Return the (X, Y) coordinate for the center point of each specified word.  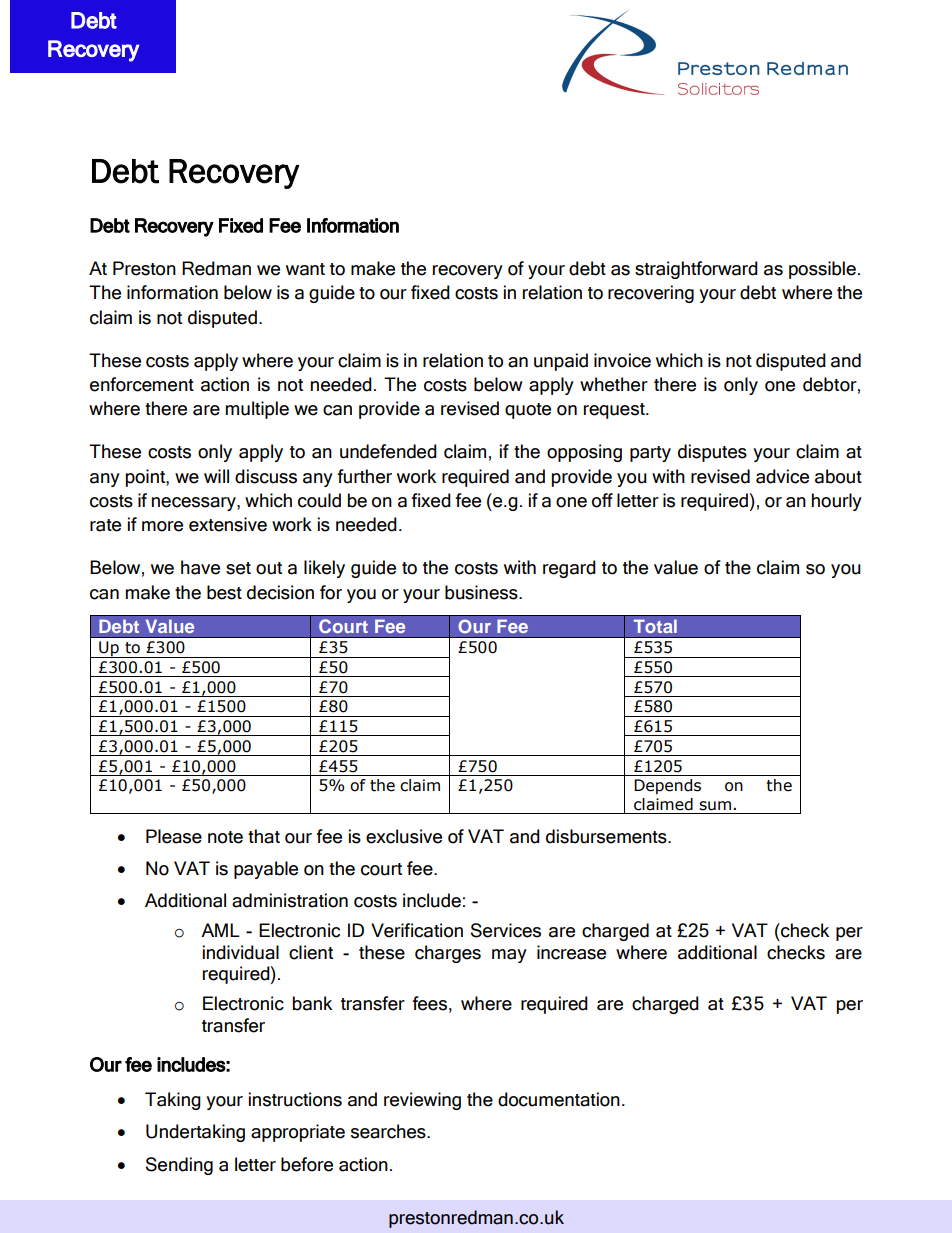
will (216, 476)
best (224, 592)
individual (241, 952)
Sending (179, 1166)
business (482, 592)
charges (448, 954)
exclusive (404, 836)
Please (174, 836)
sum (715, 806)
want (305, 269)
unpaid (561, 362)
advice (782, 476)
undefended (388, 451)
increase (571, 952)
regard (569, 569)
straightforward (696, 270)
